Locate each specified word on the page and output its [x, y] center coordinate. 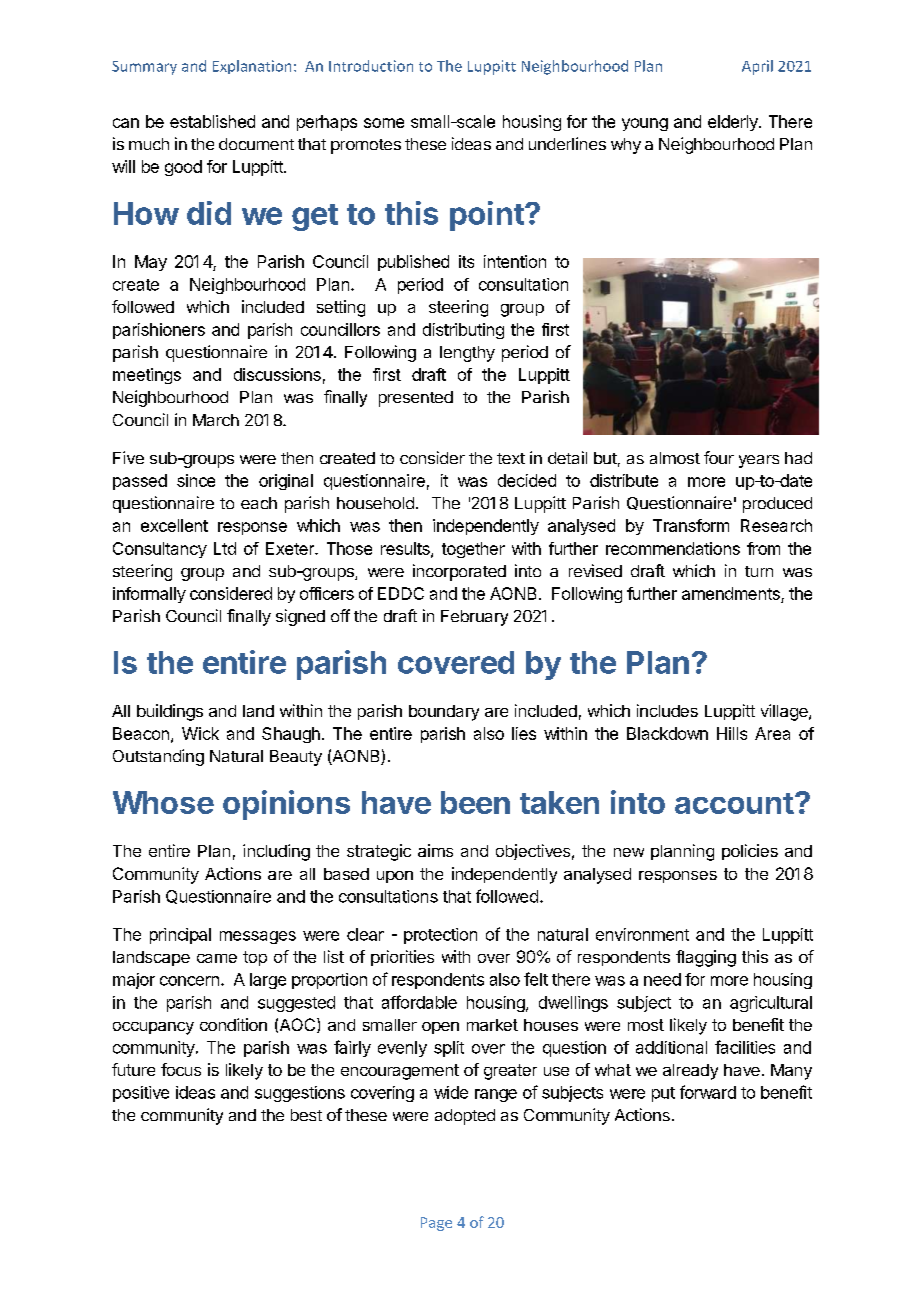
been [475, 802]
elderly [734, 123]
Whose [163, 802]
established [212, 121]
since [196, 480]
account [734, 803]
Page [436, 1224]
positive [141, 1094]
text [511, 458]
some [384, 123]
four [719, 457]
